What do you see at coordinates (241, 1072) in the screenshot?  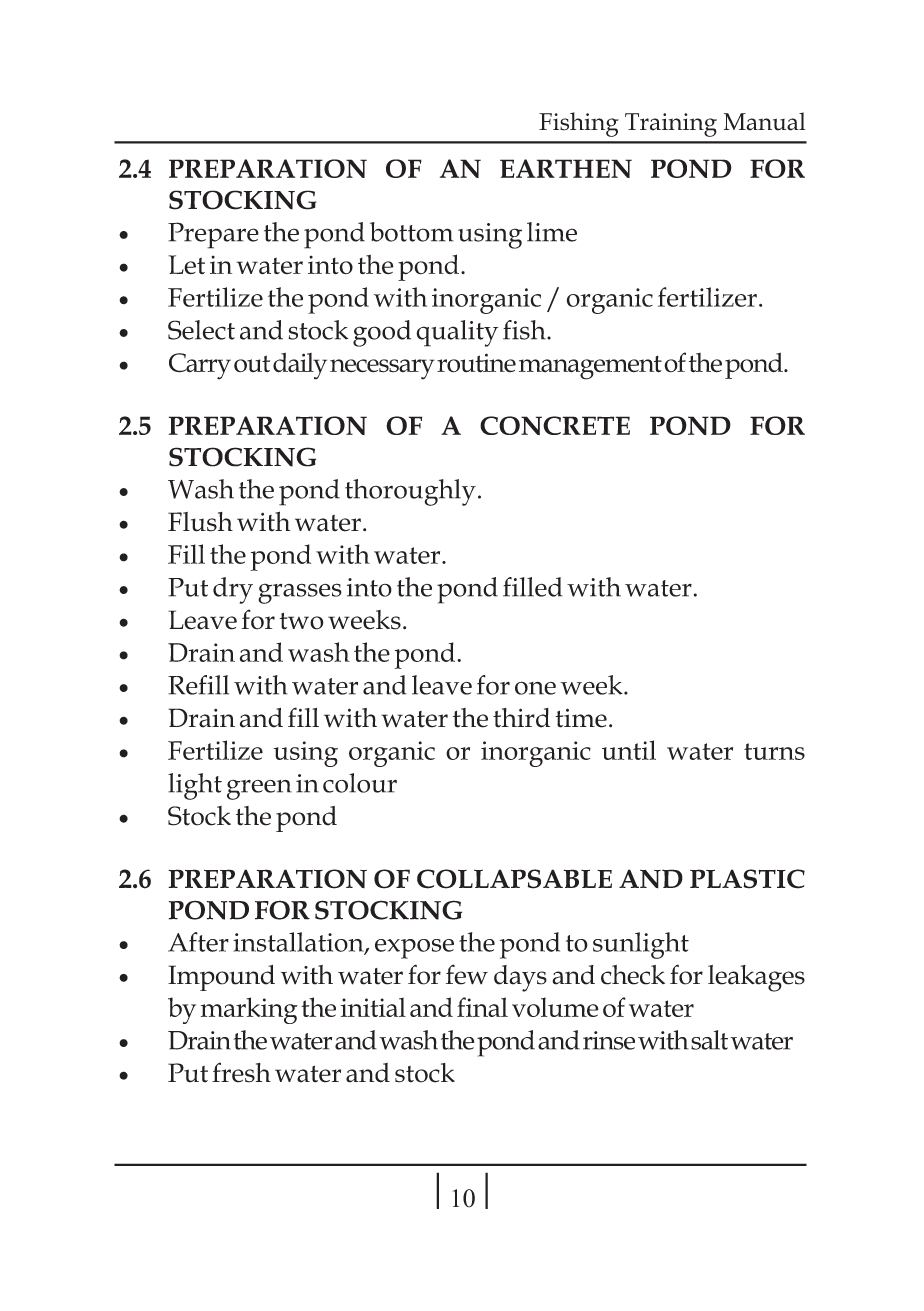 I see `fresh` at bounding box center [241, 1072].
